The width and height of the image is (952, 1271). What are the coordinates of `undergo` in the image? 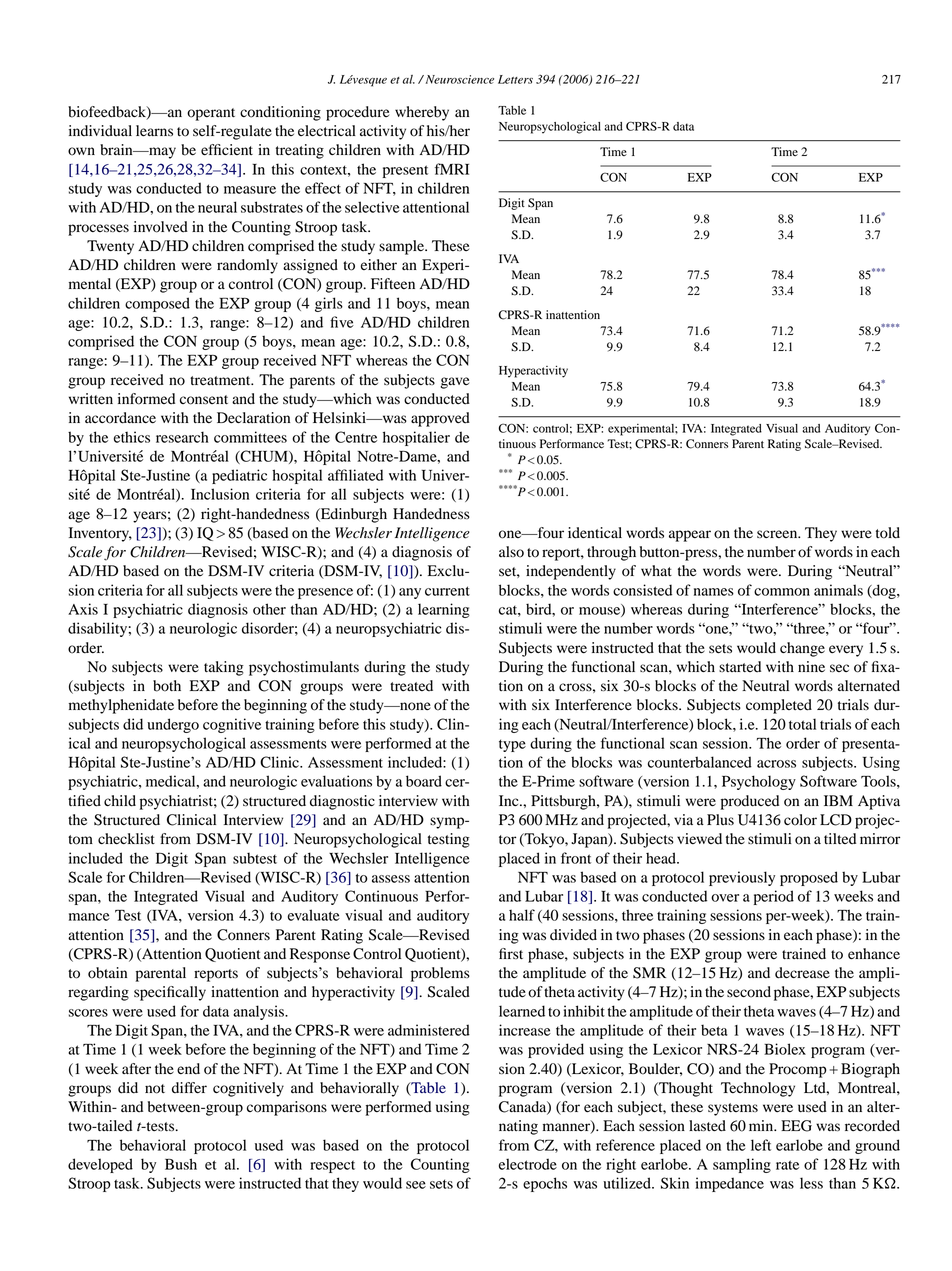 It's located at (173, 725).
